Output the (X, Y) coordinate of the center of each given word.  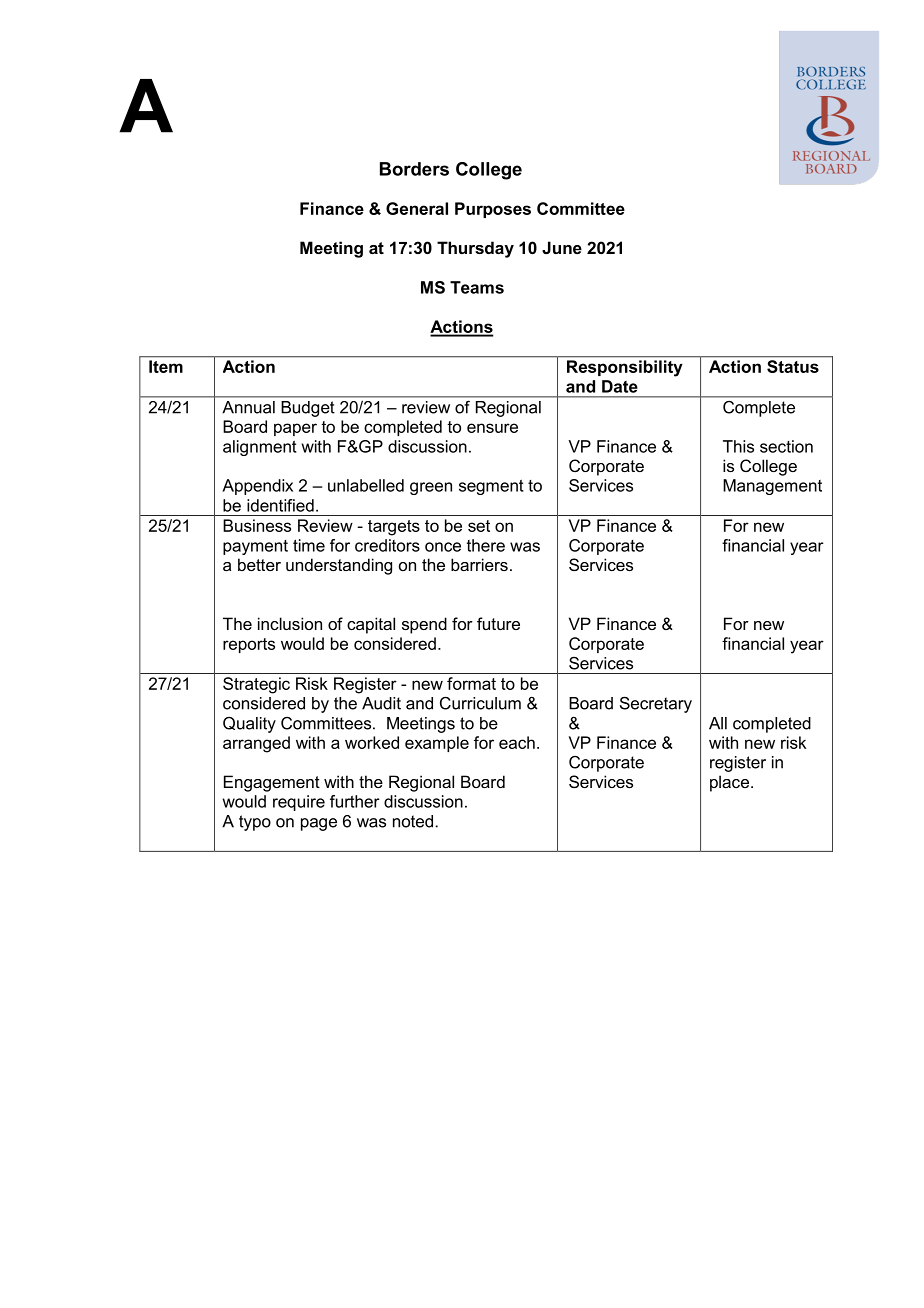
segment (491, 487)
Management (772, 487)
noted (413, 821)
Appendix (257, 487)
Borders (414, 169)
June (562, 247)
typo (255, 823)
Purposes (493, 210)
